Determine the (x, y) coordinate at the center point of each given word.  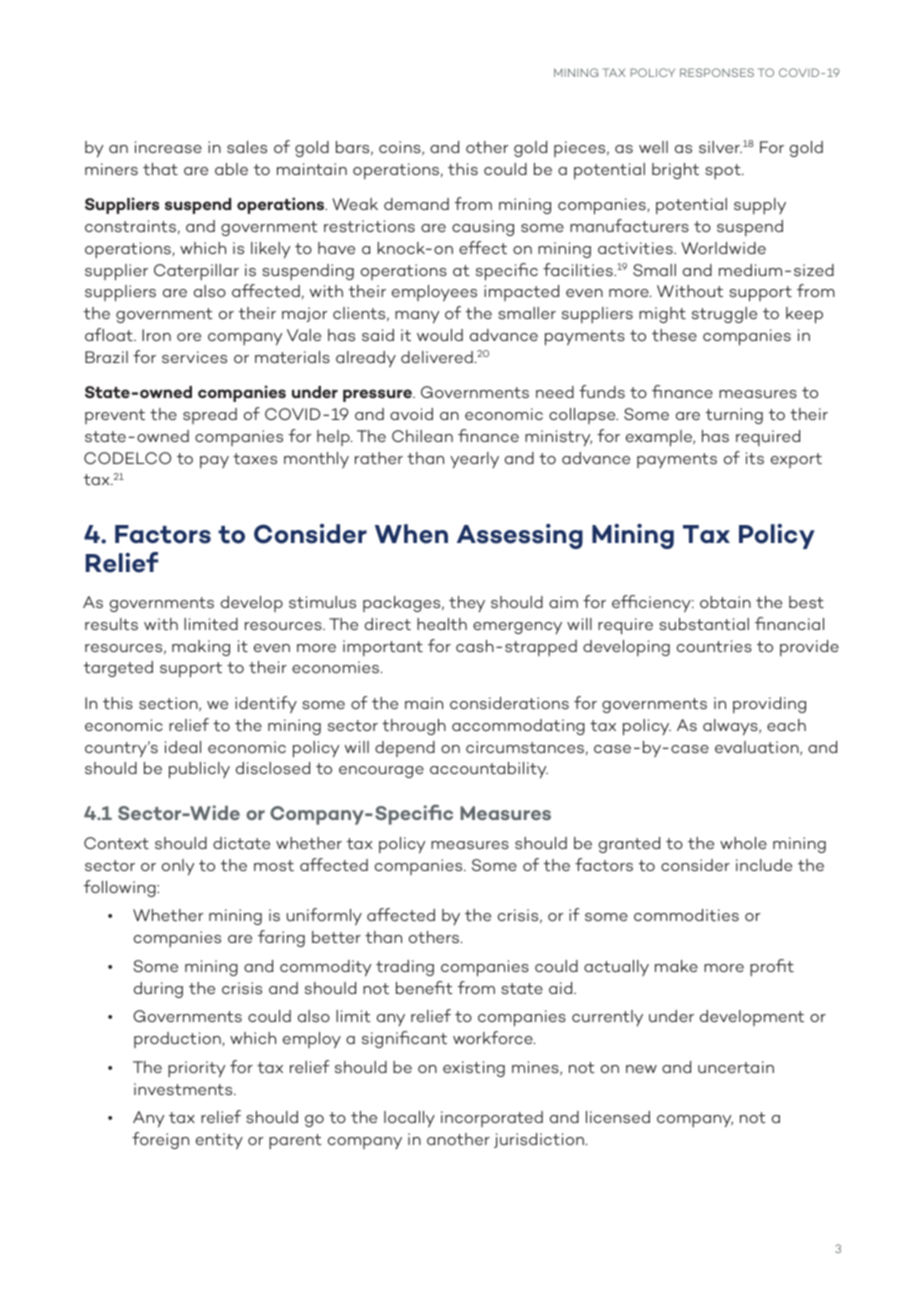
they (467, 604)
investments (184, 1089)
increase (168, 147)
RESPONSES (717, 72)
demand (416, 204)
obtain (725, 602)
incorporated (492, 1119)
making (201, 648)
